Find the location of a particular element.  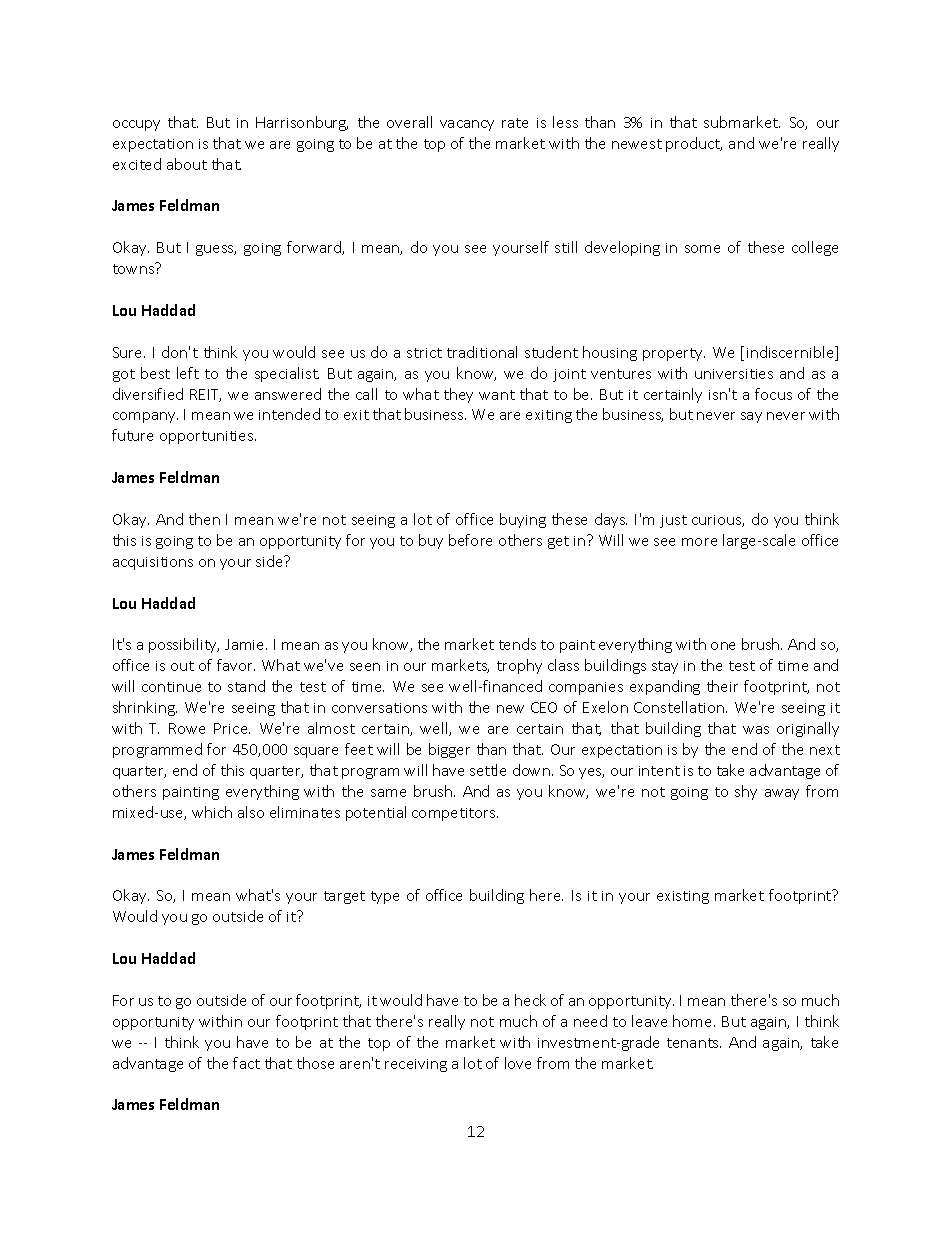

vacancy is located at coordinates (467, 125).
